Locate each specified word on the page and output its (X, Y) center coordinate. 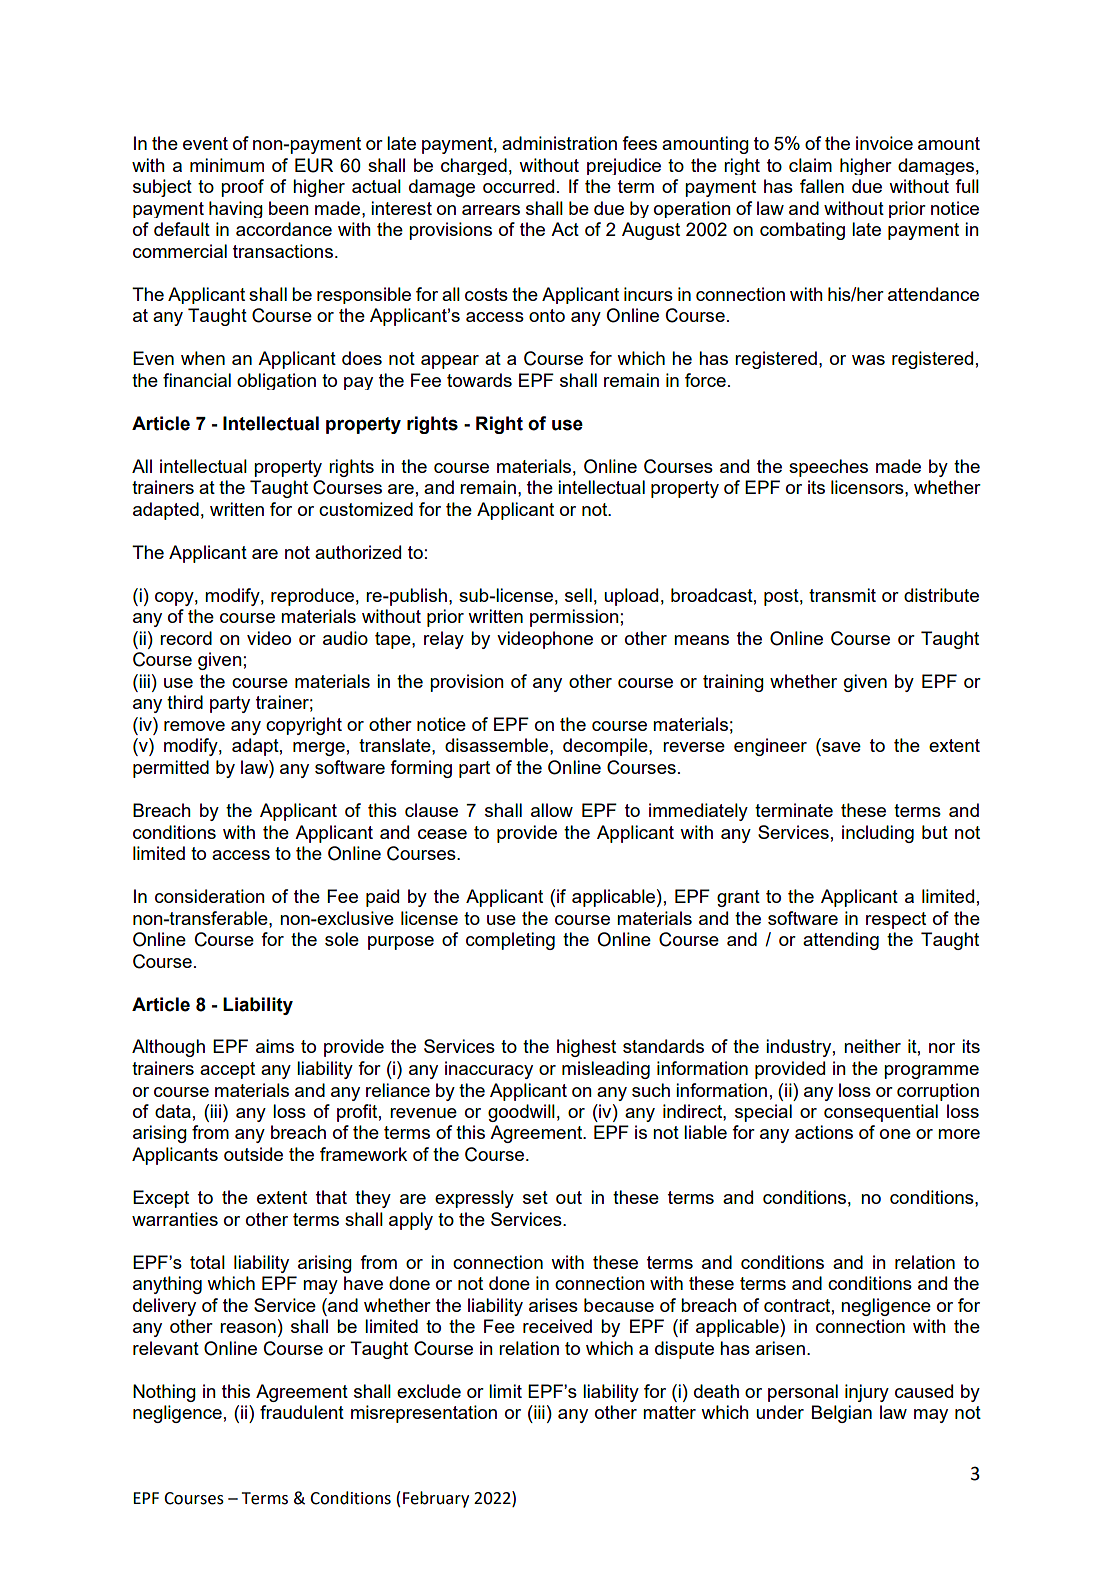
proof (242, 188)
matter (669, 1412)
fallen (822, 186)
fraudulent (302, 1412)
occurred (518, 186)
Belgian (842, 1414)
